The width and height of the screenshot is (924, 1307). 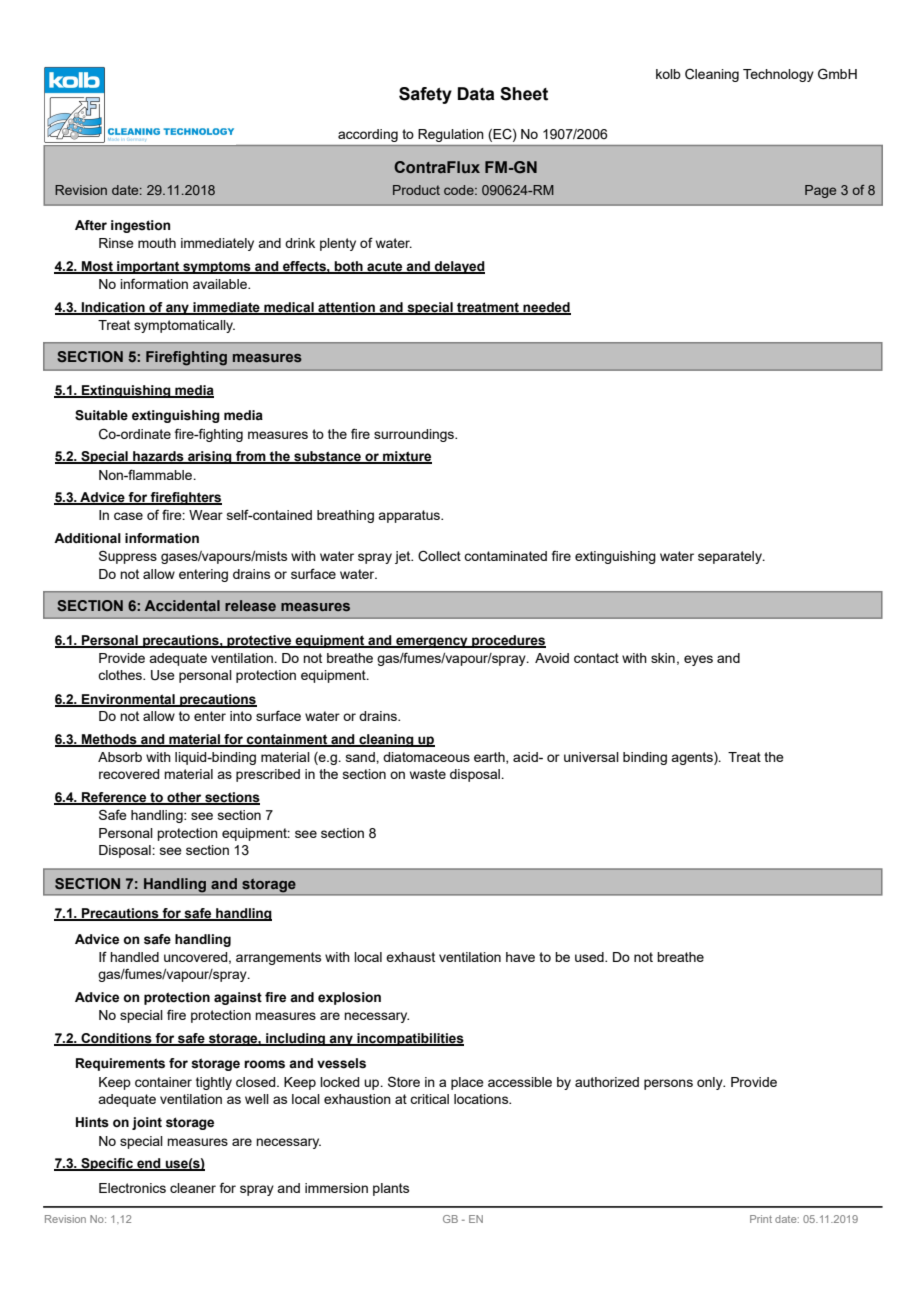 I want to click on Technology, so click(x=778, y=75).
